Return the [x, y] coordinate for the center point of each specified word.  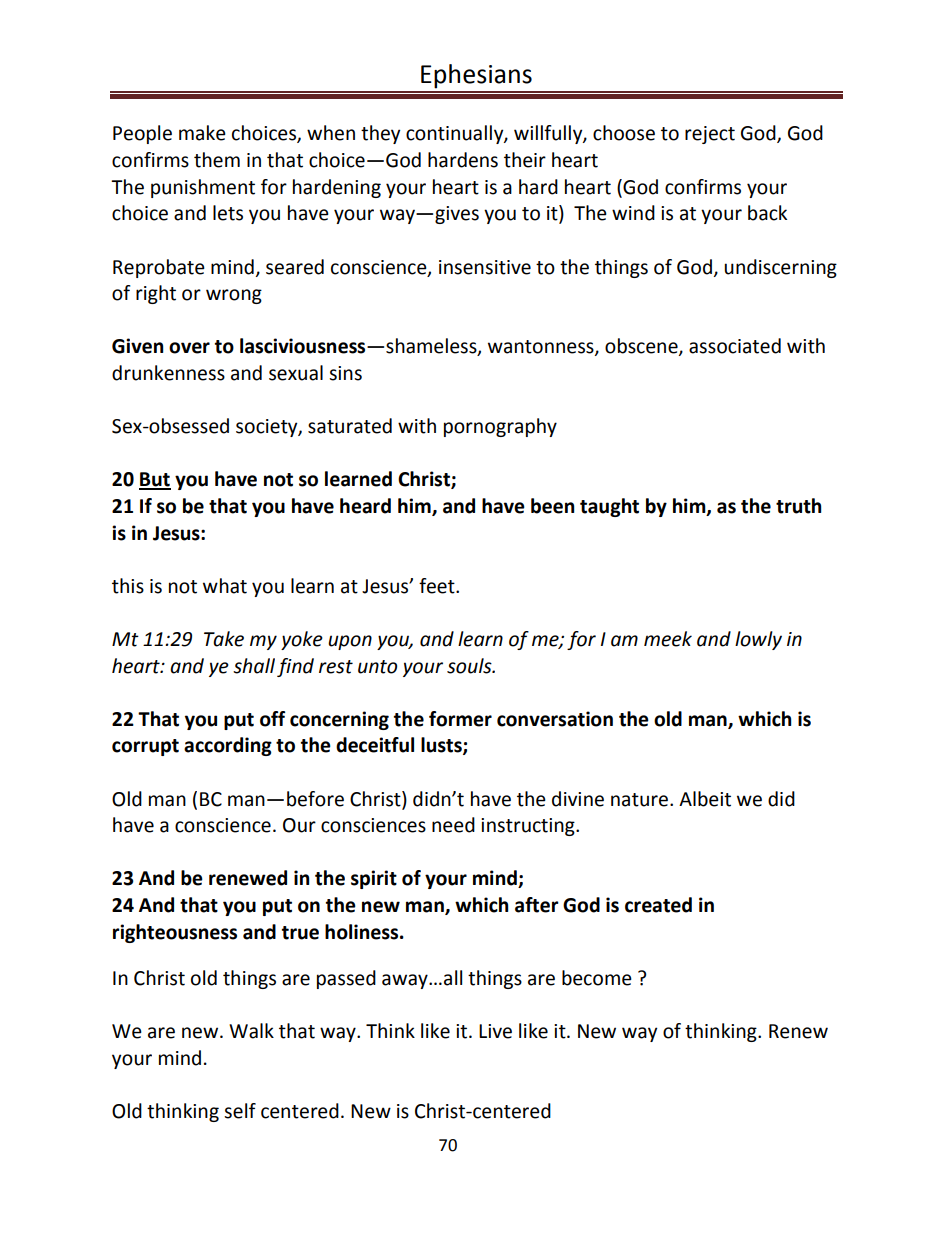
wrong [234, 296]
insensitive [485, 267]
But [155, 480]
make [202, 133]
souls [470, 666]
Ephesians [476, 76]
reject [710, 135]
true [300, 933]
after [537, 905]
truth [798, 506]
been [552, 506]
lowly [758, 640]
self [240, 1111]
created [658, 905]
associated [735, 346]
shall [254, 666]
